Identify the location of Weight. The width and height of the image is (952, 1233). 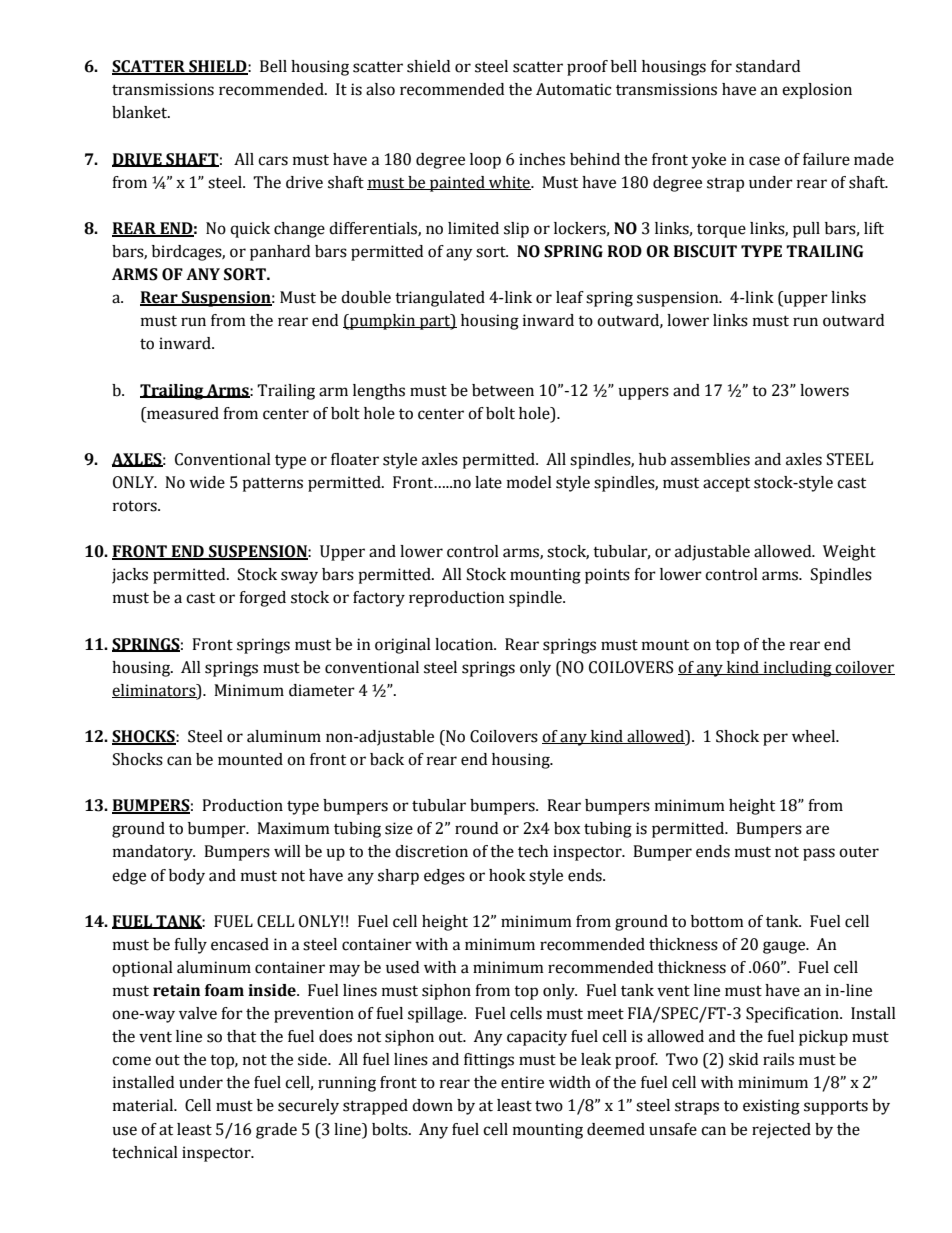
(849, 553).
